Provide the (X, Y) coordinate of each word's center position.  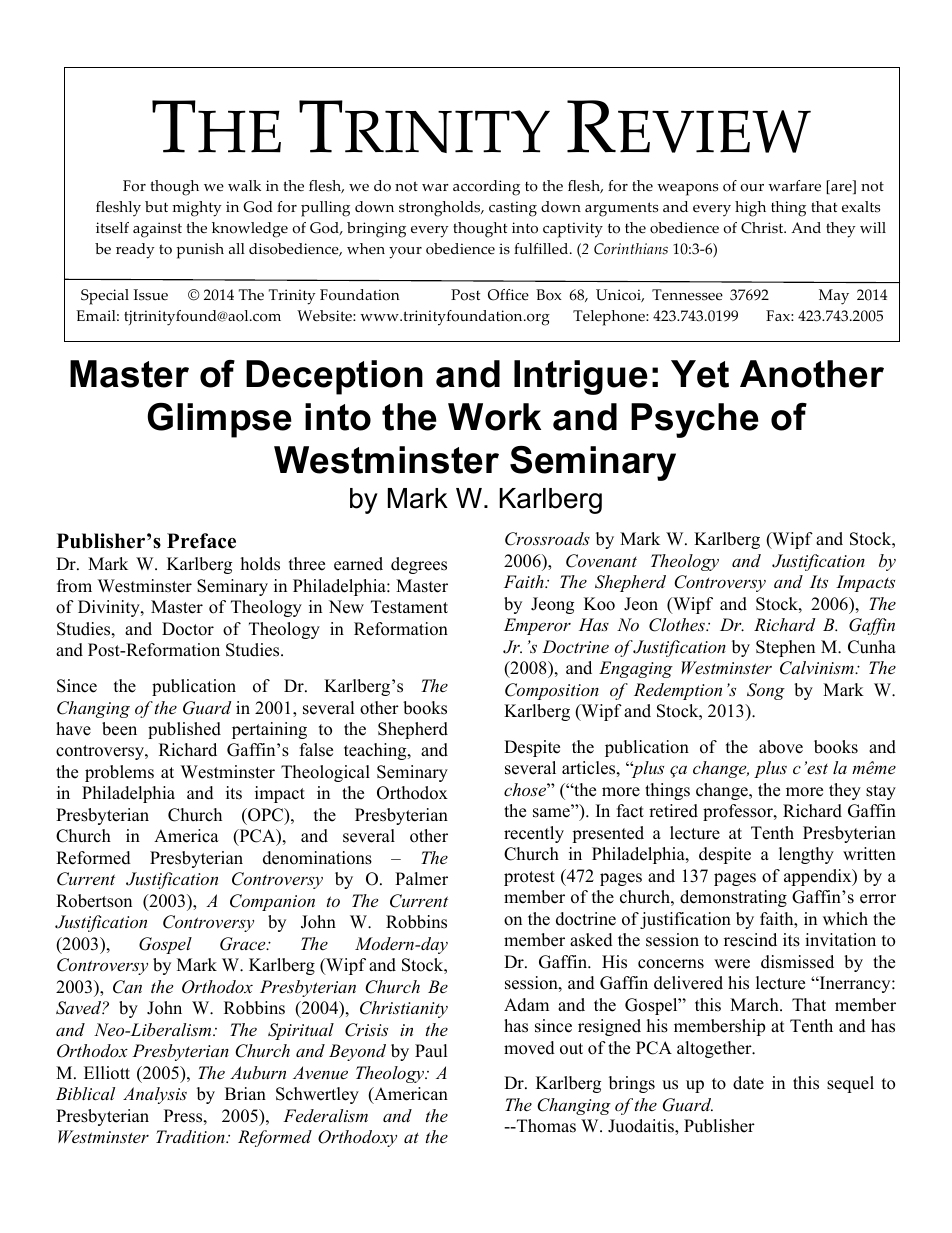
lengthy (806, 855)
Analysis (155, 1095)
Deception (334, 377)
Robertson (94, 901)
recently (534, 834)
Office (508, 295)
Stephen (785, 648)
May (834, 297)
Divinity (110, 608)
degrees (419, 565)
